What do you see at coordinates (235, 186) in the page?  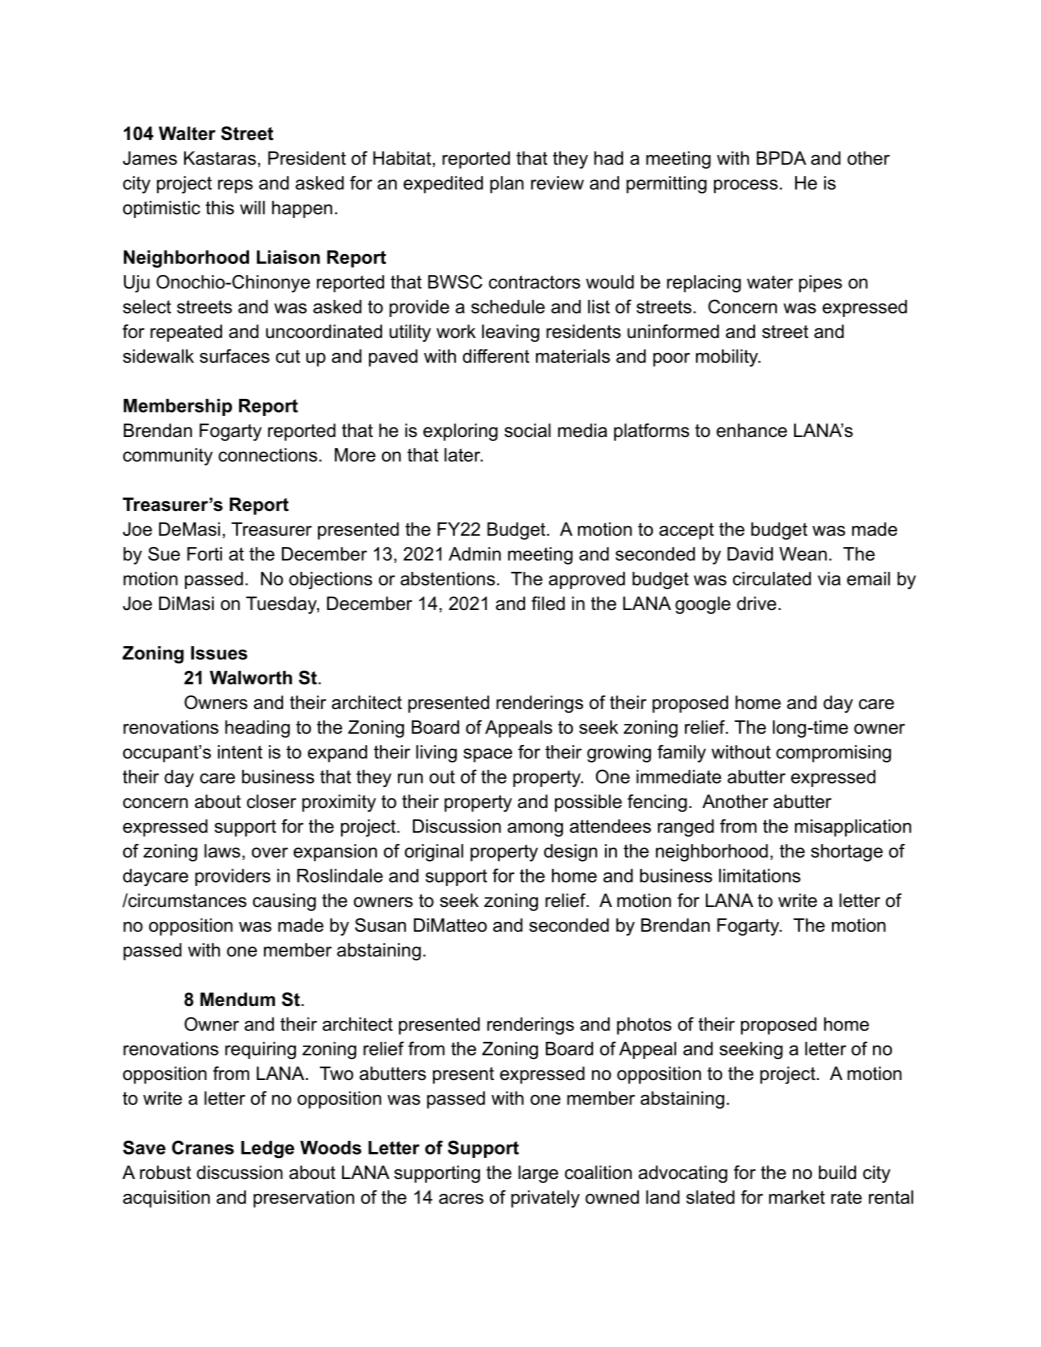 I see `reps` at bounding box center [235, 186].
